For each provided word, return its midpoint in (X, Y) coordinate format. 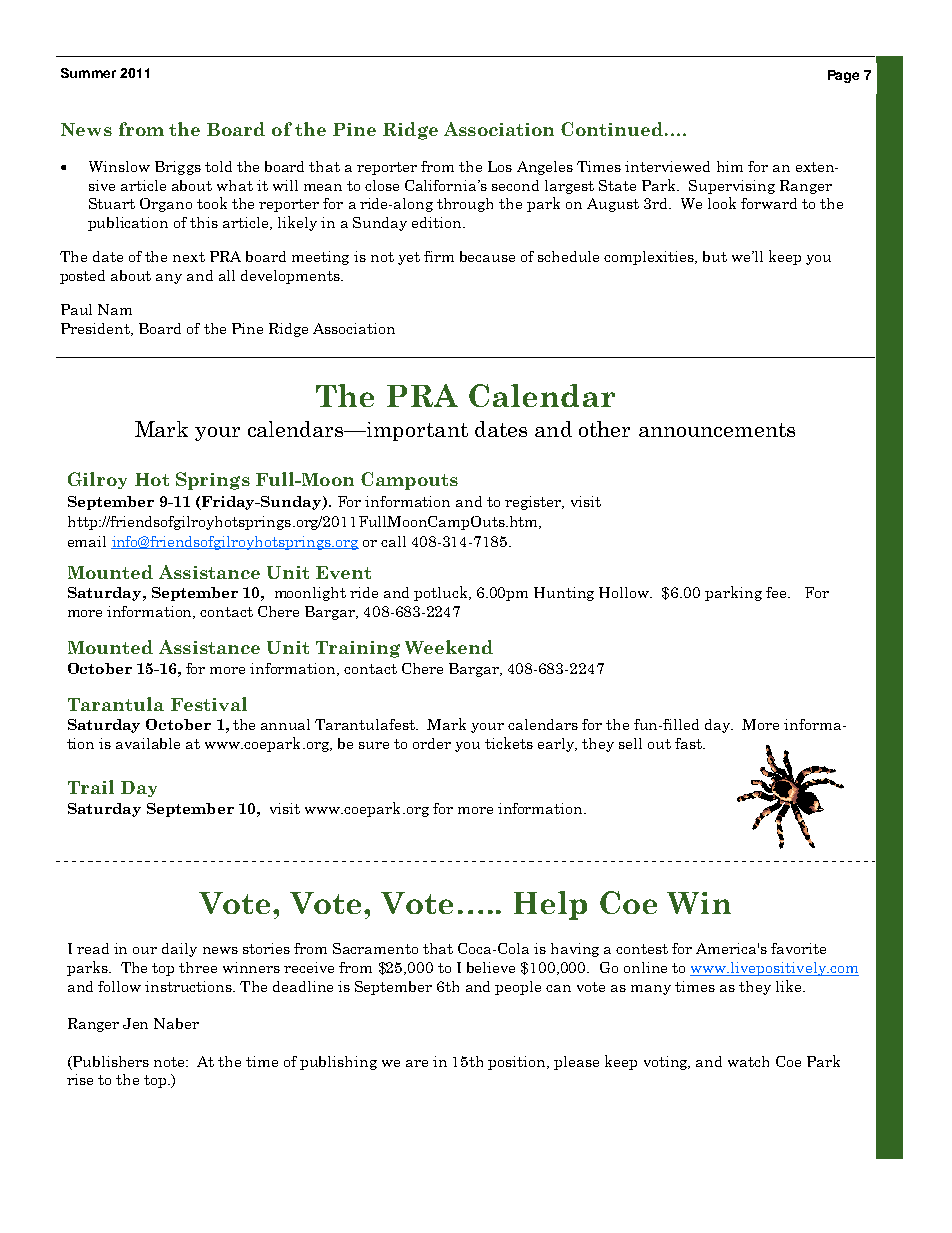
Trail (91, 787)
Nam (115, 309)
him (730, 166)
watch (748, 1061)
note (170, 1062)
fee (777, 592)
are (417, 1063)
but (715, 256)
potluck (442, 593)
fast (689, 743)
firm (439, 256)
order (432, 743)
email (87, 541)
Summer (88, 73)
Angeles (545, 168)
